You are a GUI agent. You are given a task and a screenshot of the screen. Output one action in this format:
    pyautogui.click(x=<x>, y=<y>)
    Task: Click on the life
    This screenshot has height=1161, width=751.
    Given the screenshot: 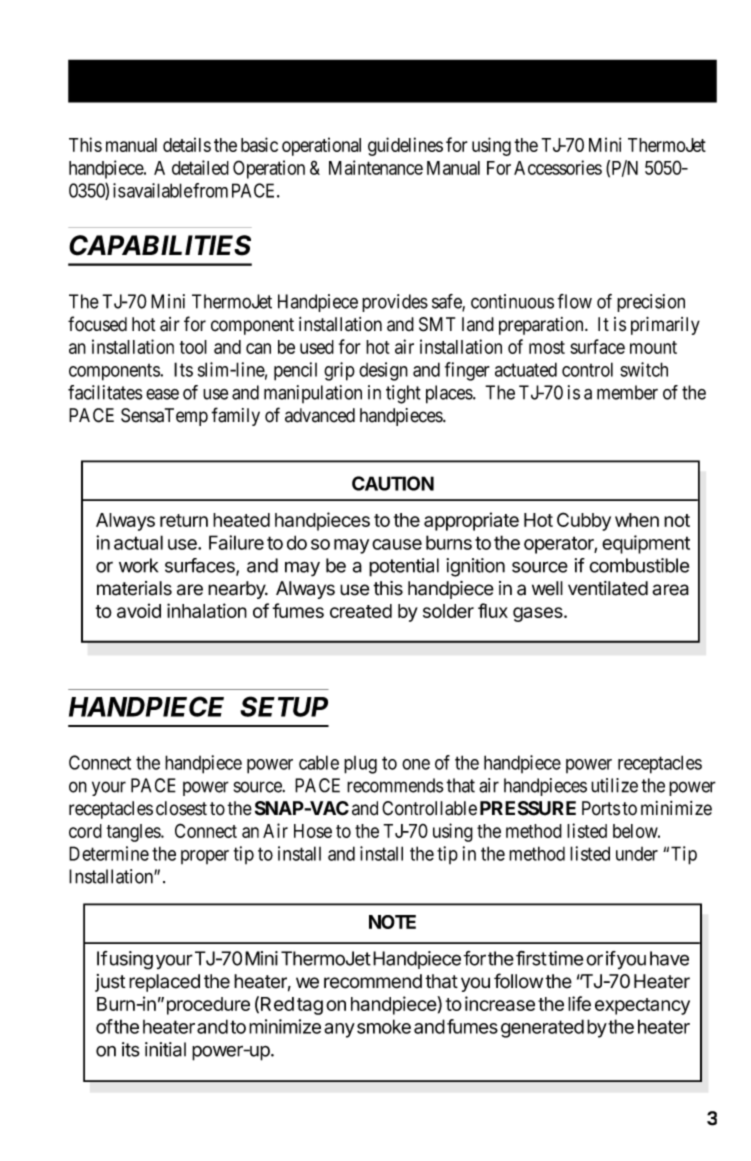 What is the action you would take?
    pyautogui.click(x=579, y=1003)
